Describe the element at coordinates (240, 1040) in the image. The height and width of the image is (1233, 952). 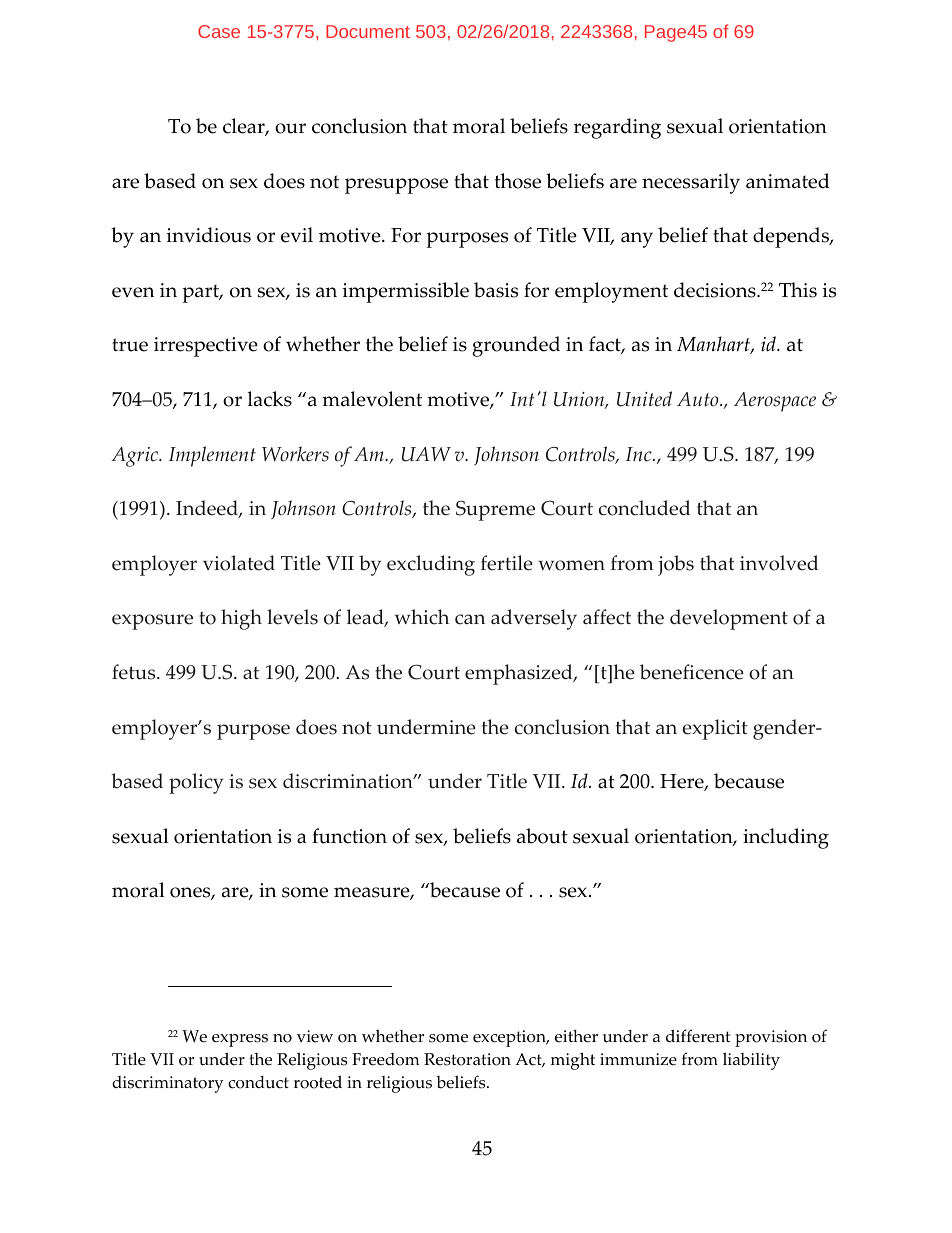
I see `express` at that location.
